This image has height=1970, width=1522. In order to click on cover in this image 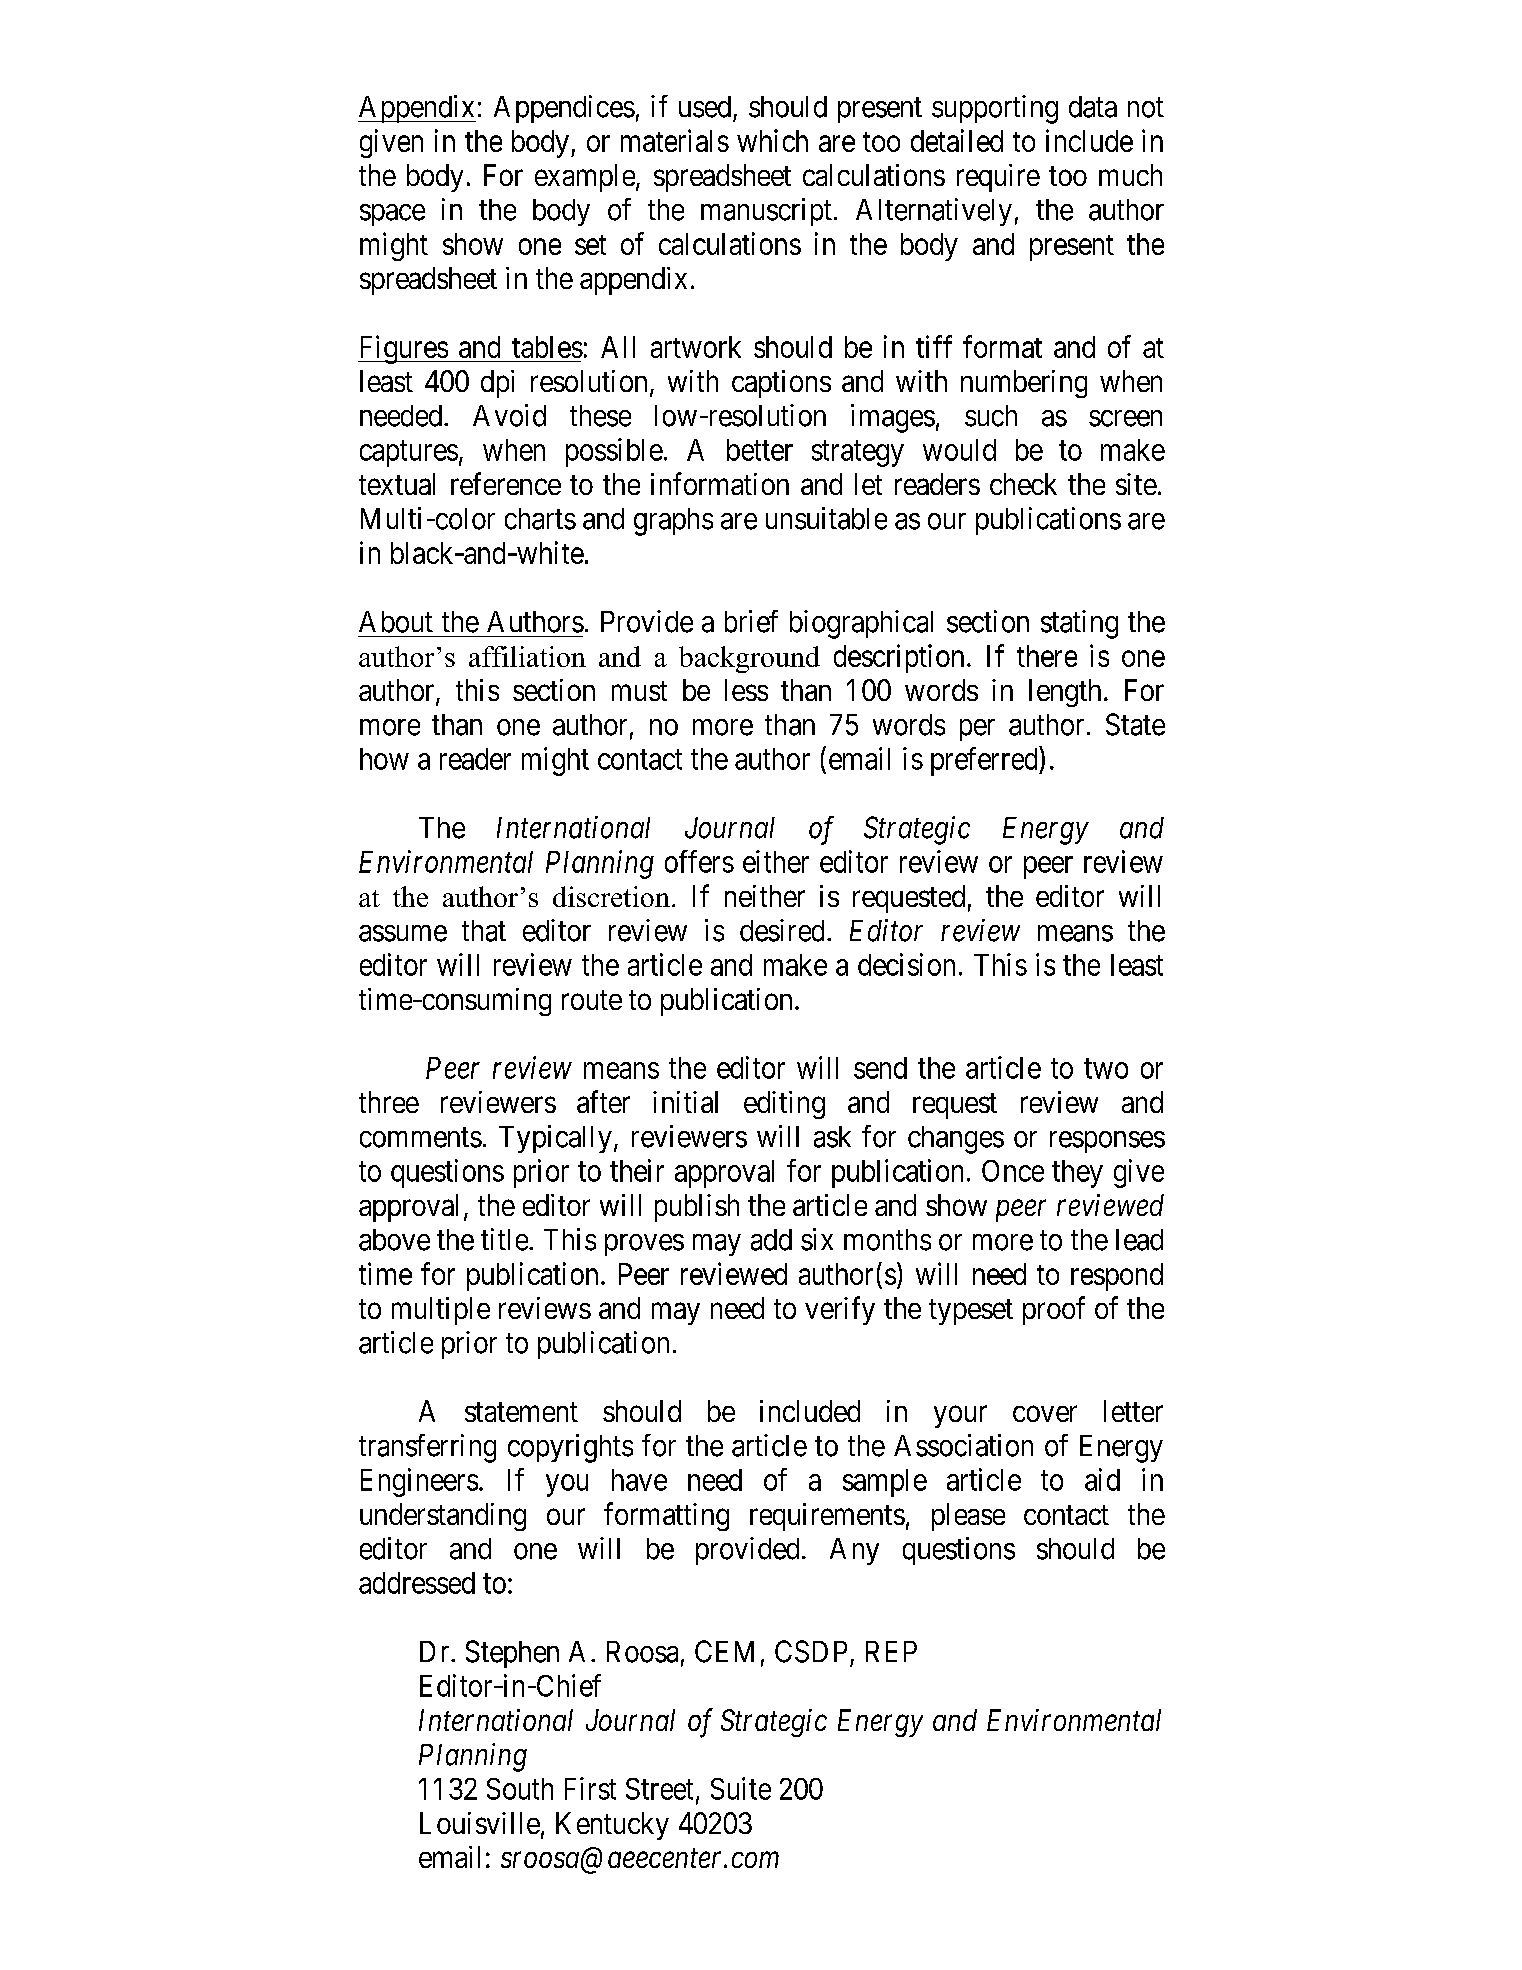, I will do `click(1045, 1414)`.
